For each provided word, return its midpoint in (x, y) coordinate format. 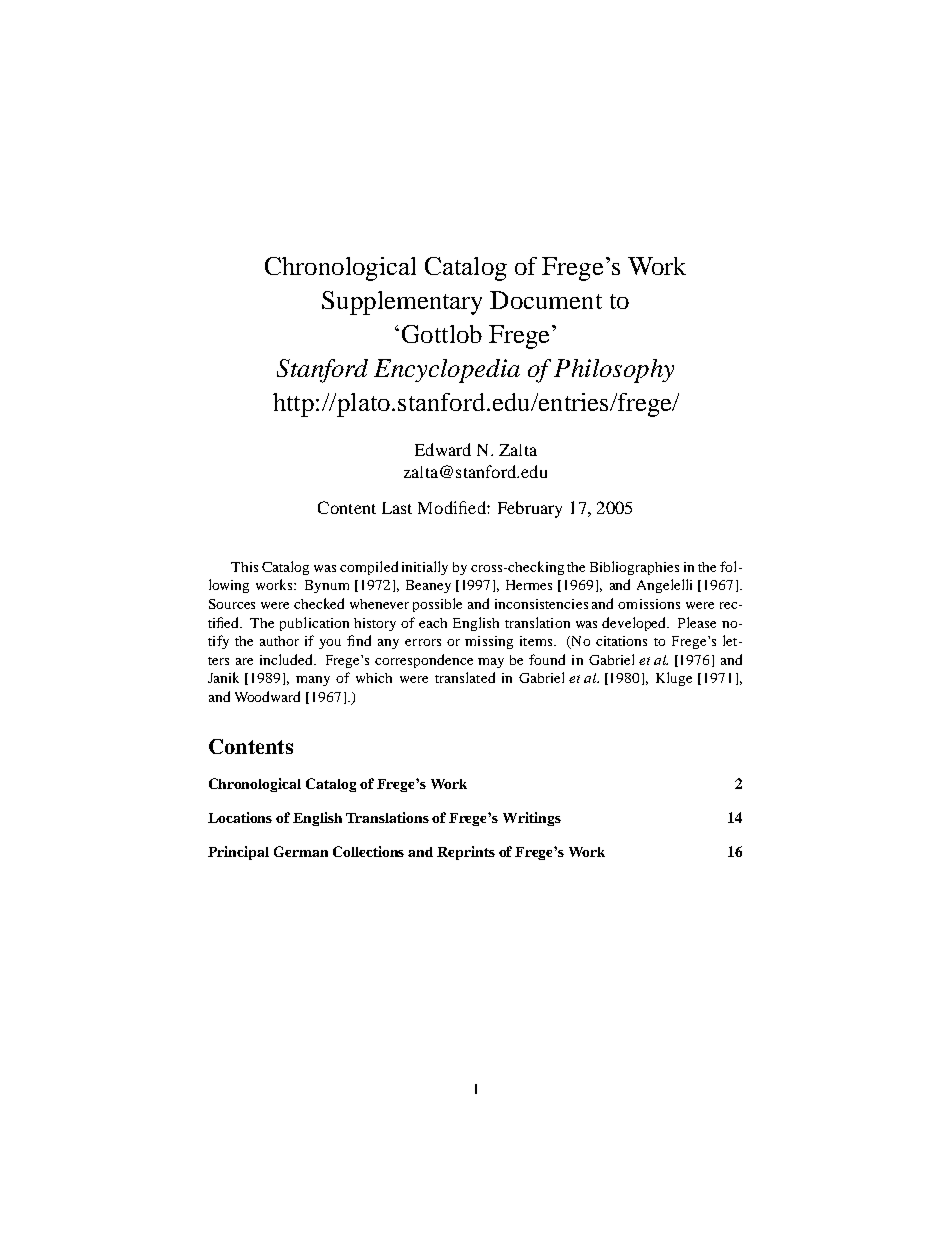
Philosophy (614, 371)
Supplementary (402, 303)
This (244, 567)
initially (425, 568)
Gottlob (442, 334)
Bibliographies (634, 568)
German (301, 851)
